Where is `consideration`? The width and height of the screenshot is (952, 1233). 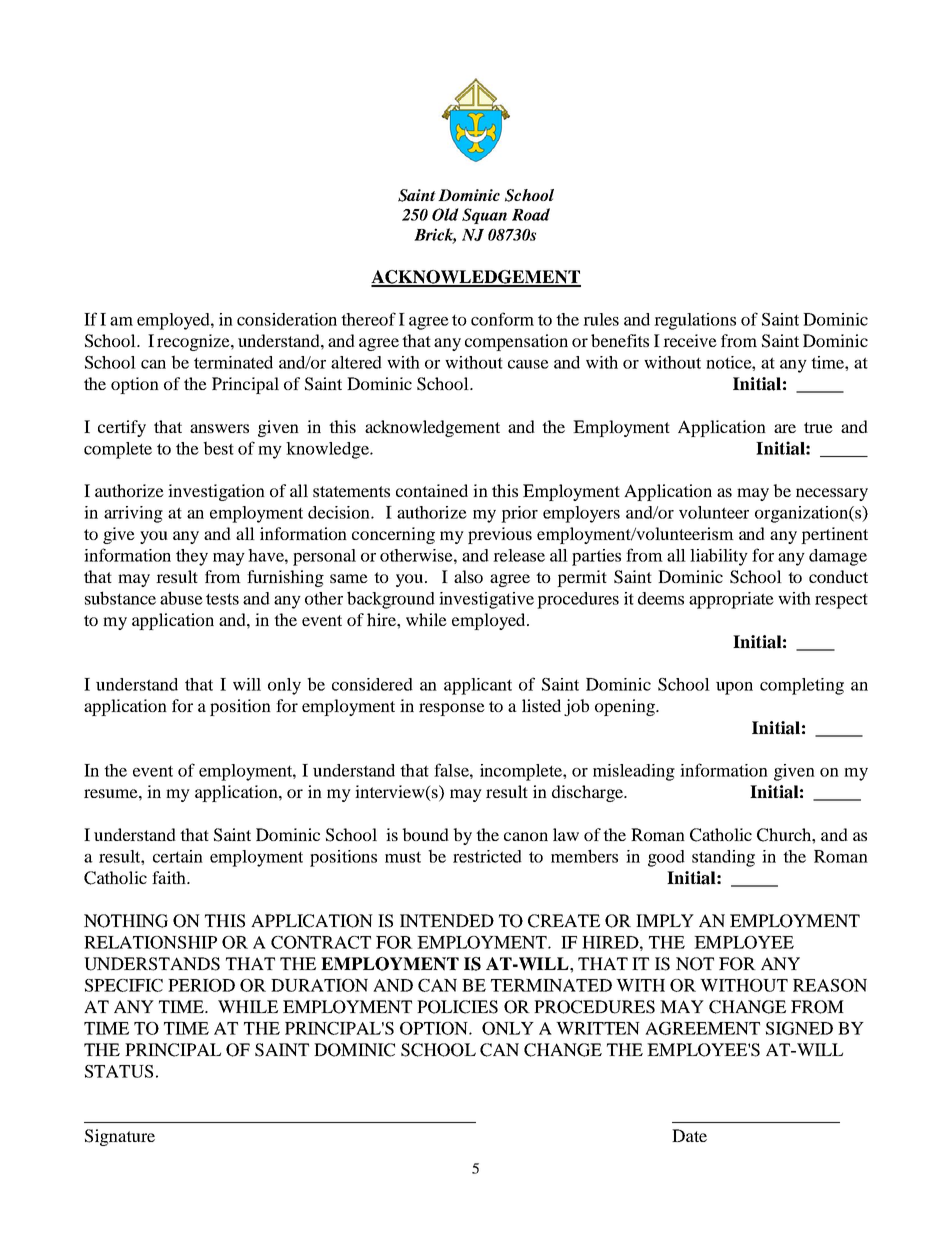
consideration is located at coordinates (287, 319).
